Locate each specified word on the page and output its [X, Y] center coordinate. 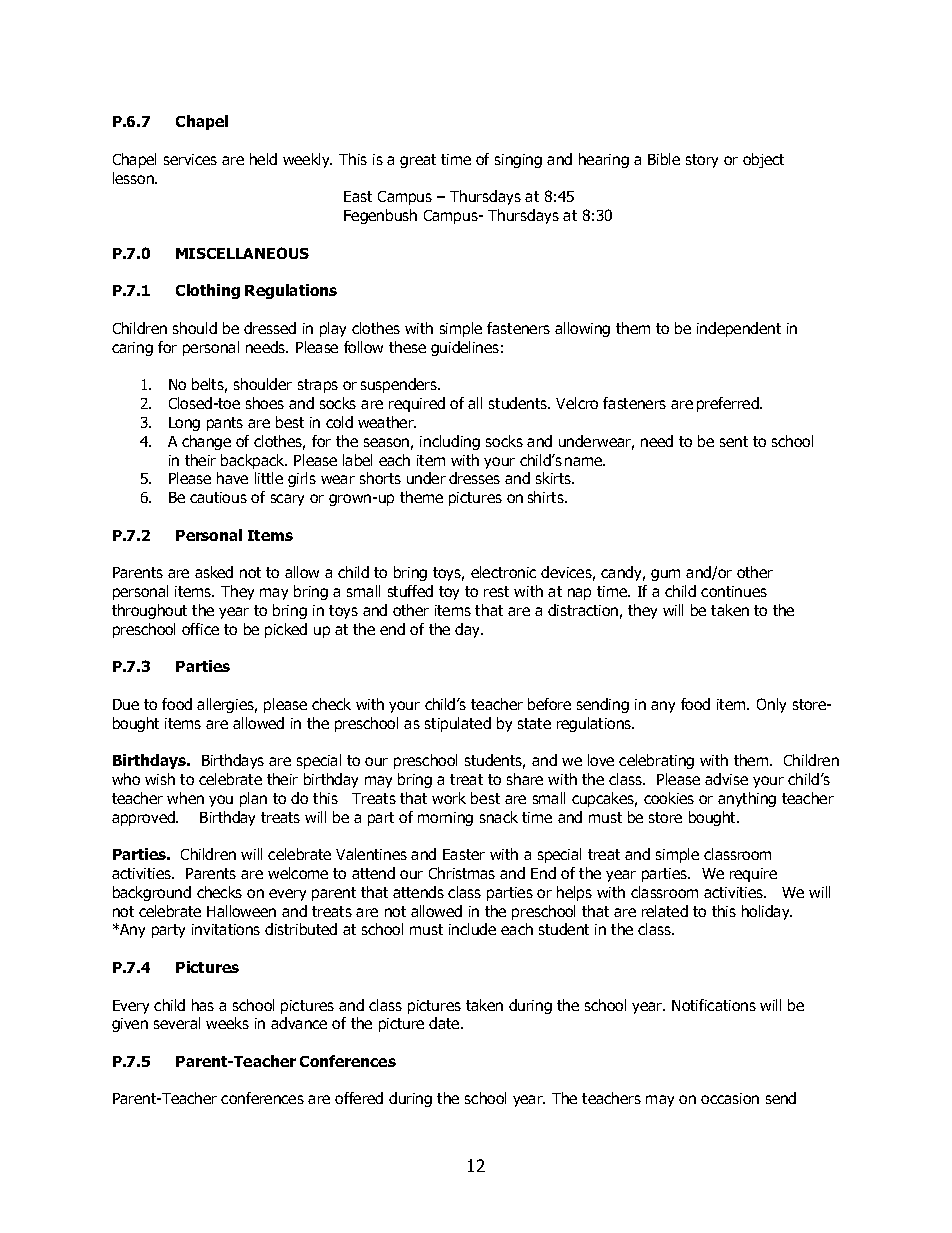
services [190, 159]
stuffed [410, 591]
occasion [730, 1098]
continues [734, 591]
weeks [227, 1023]
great [418, 161]
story [702, 161]
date [445, 1023]
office [200, 629]
